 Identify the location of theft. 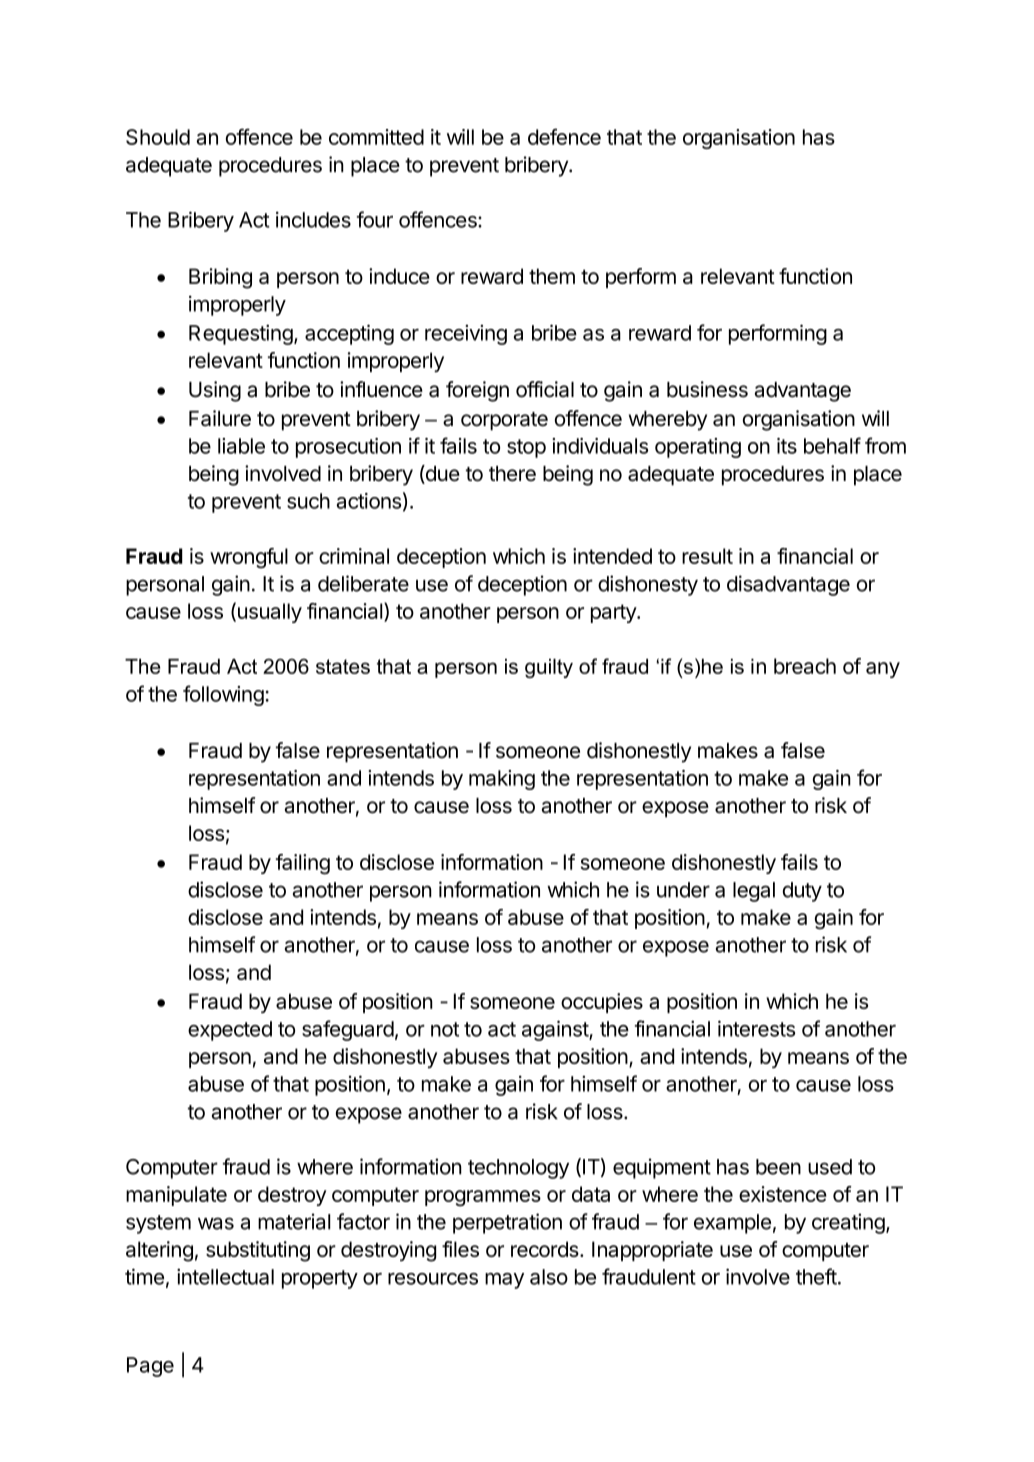
(816, 1276).
